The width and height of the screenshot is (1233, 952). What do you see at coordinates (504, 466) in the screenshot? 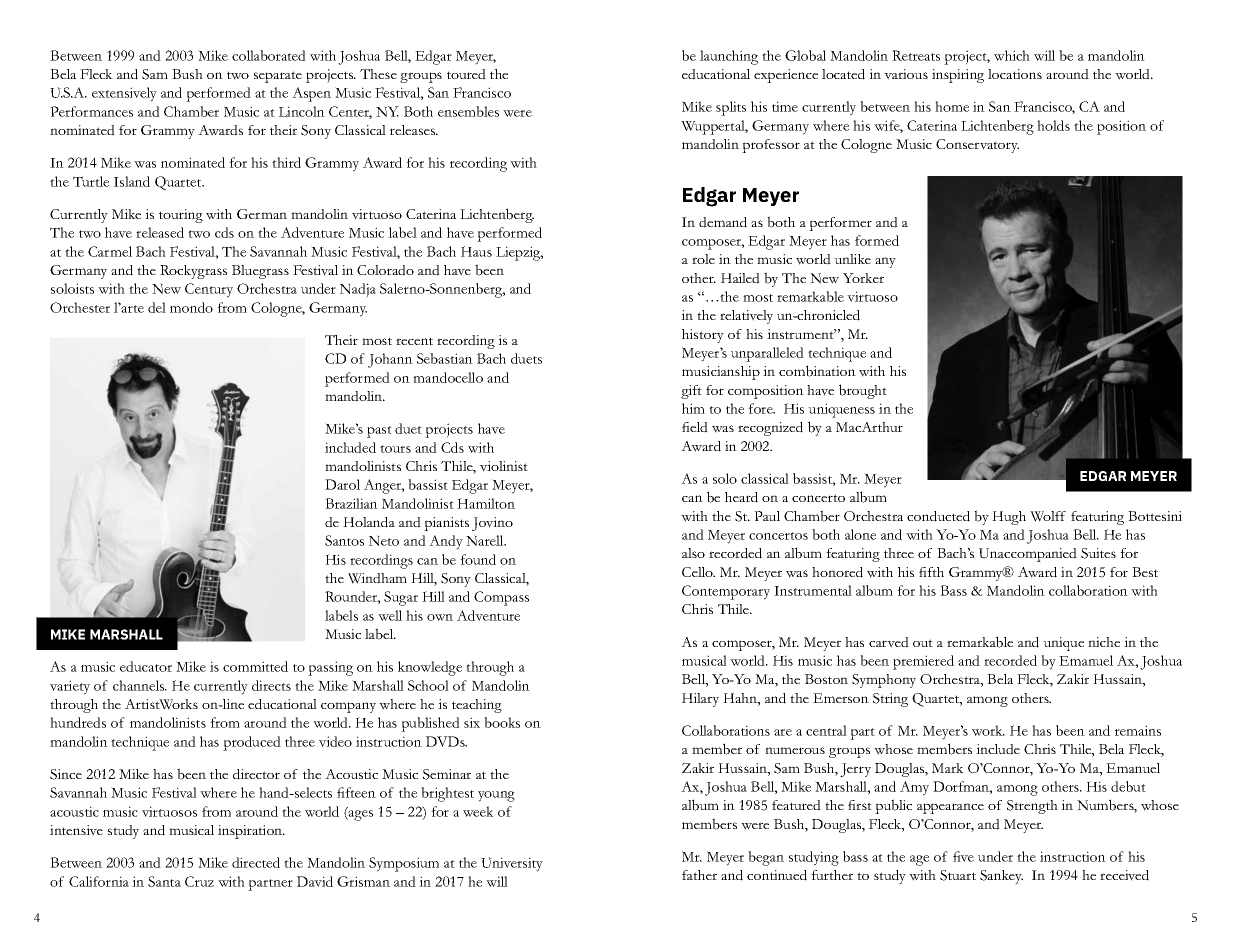
I see `violinist` at bounding box center [504, 466].
